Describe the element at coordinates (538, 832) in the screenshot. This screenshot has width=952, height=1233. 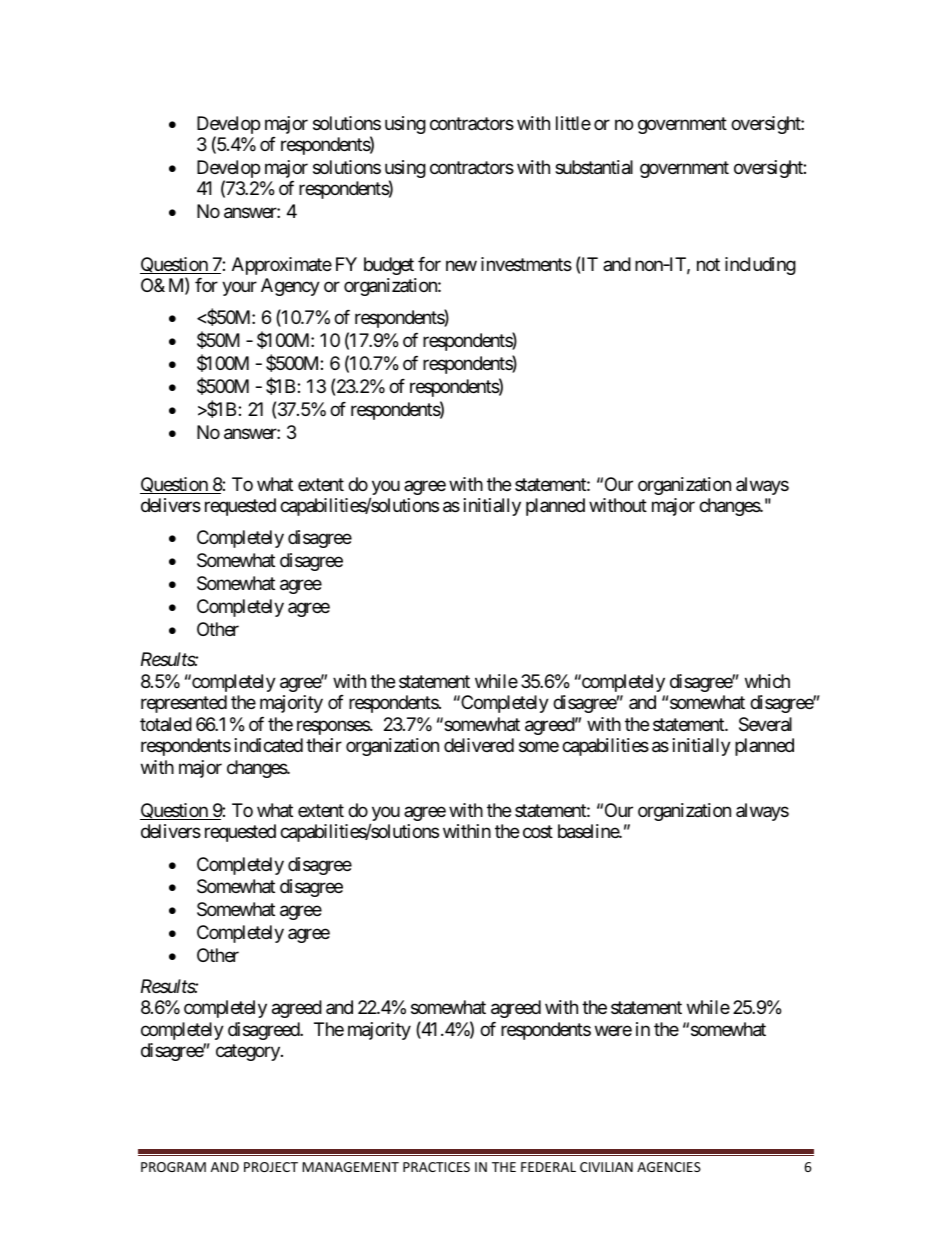
I see `cost` at that location.
